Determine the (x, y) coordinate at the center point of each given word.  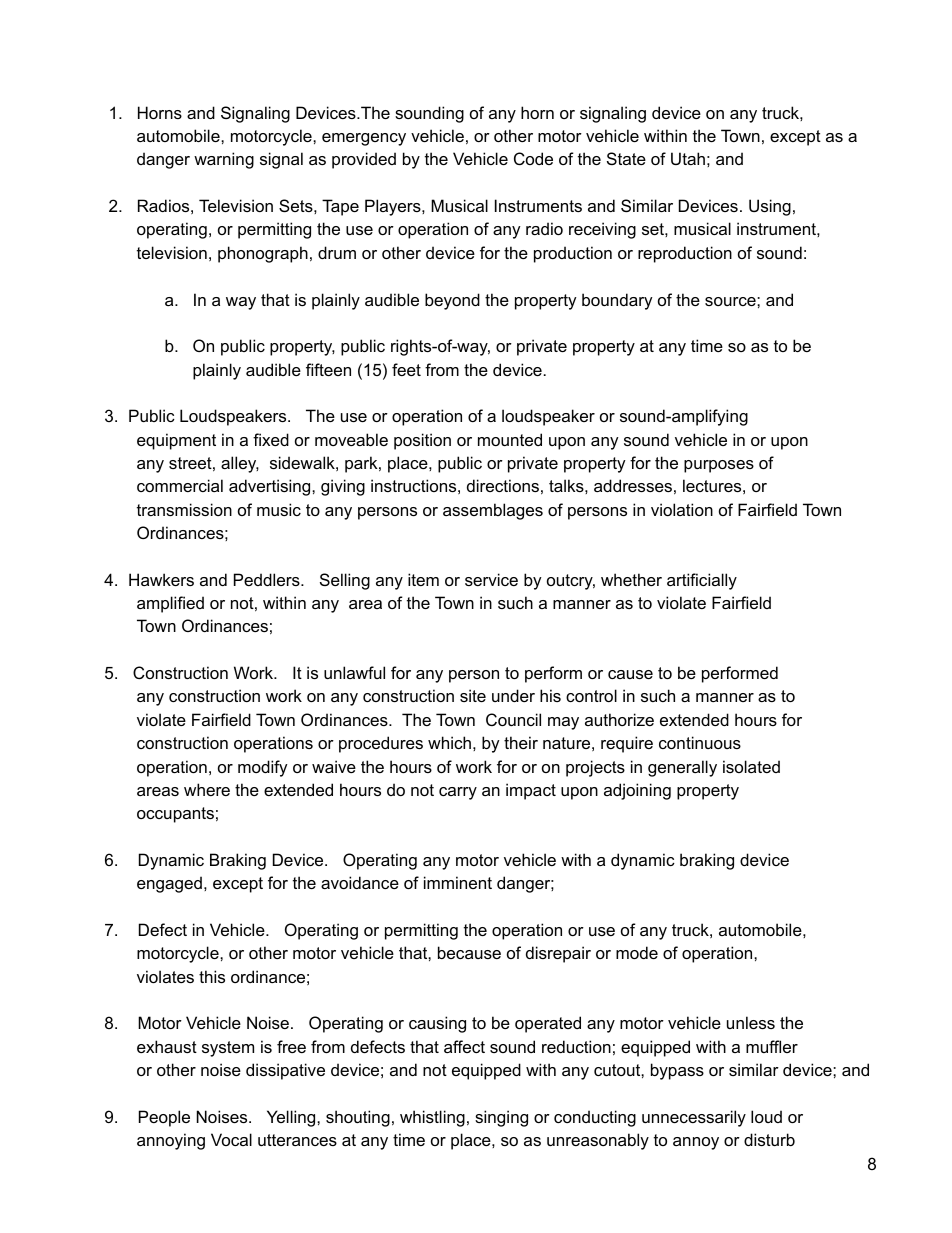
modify (263, 768)
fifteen (328, 369)
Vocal (231, 1139)
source (731, 301)
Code (533, 158)
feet (406, 369)
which (449, 742)
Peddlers (268, 579)
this (212, 976)
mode (637, 952)
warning (224, 160)
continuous (700, 742)
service (491, 579)
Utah (688, 158)
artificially (702, 581)
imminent (458, 882)
